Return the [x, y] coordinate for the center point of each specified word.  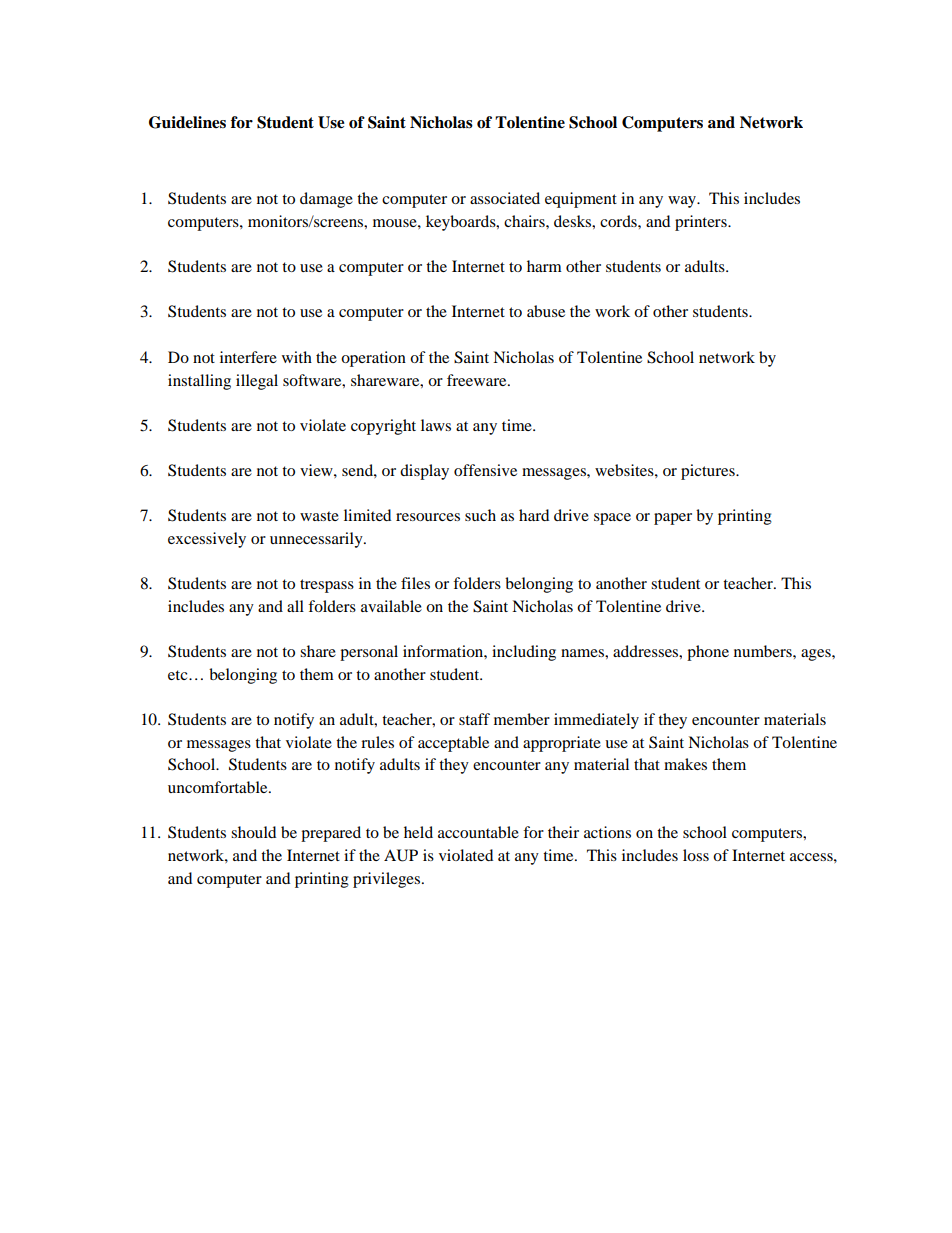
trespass [327, 586]
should [253, 832]
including [524, 653]
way [683, 202]
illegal [257, 382]
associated [505, 198]
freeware [478, 380]
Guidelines [187, 122]
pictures [709, 472]
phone [708, 653]
